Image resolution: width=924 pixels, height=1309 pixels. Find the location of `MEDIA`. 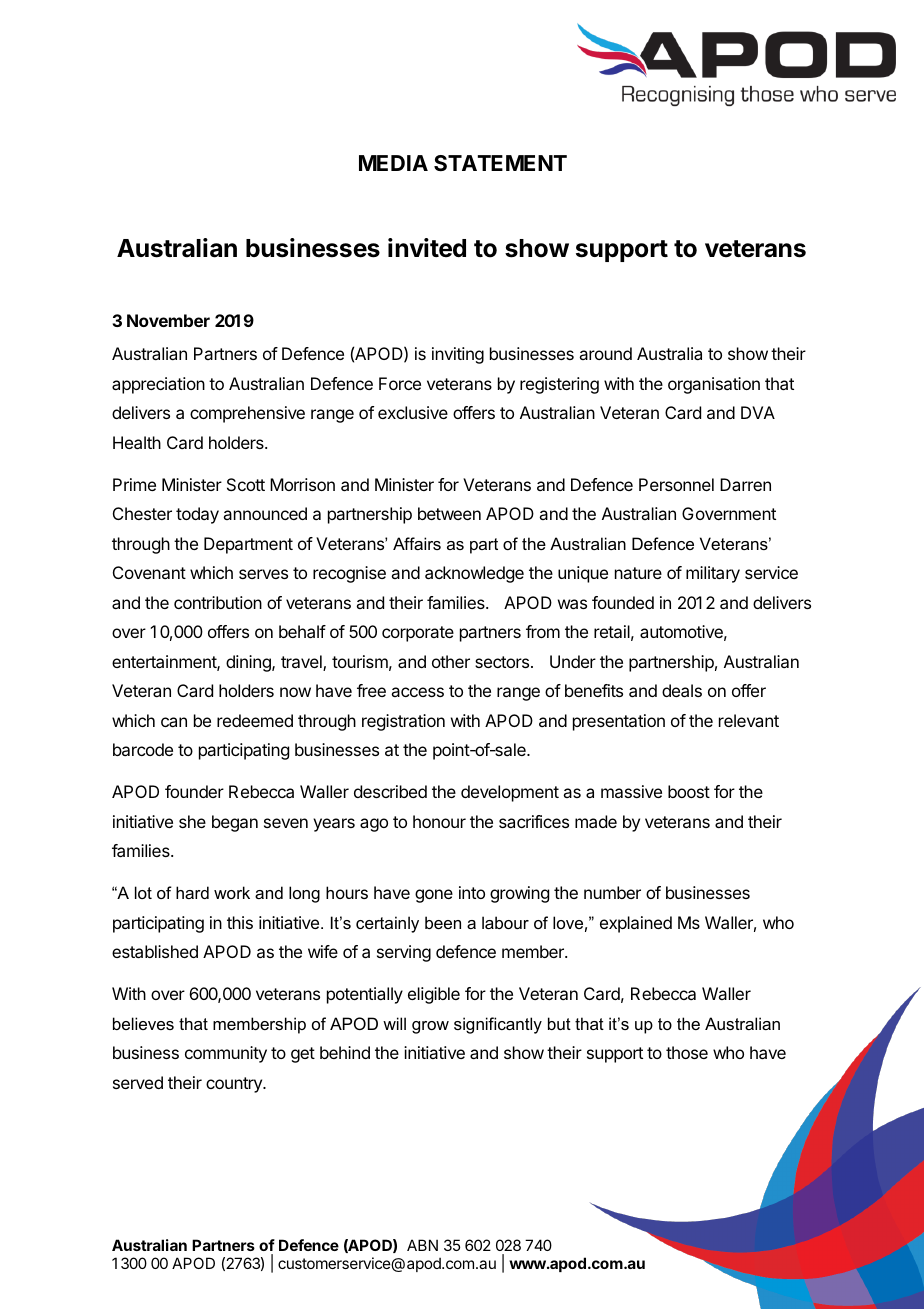

MEDIA is located at coordinates (393, 163).
